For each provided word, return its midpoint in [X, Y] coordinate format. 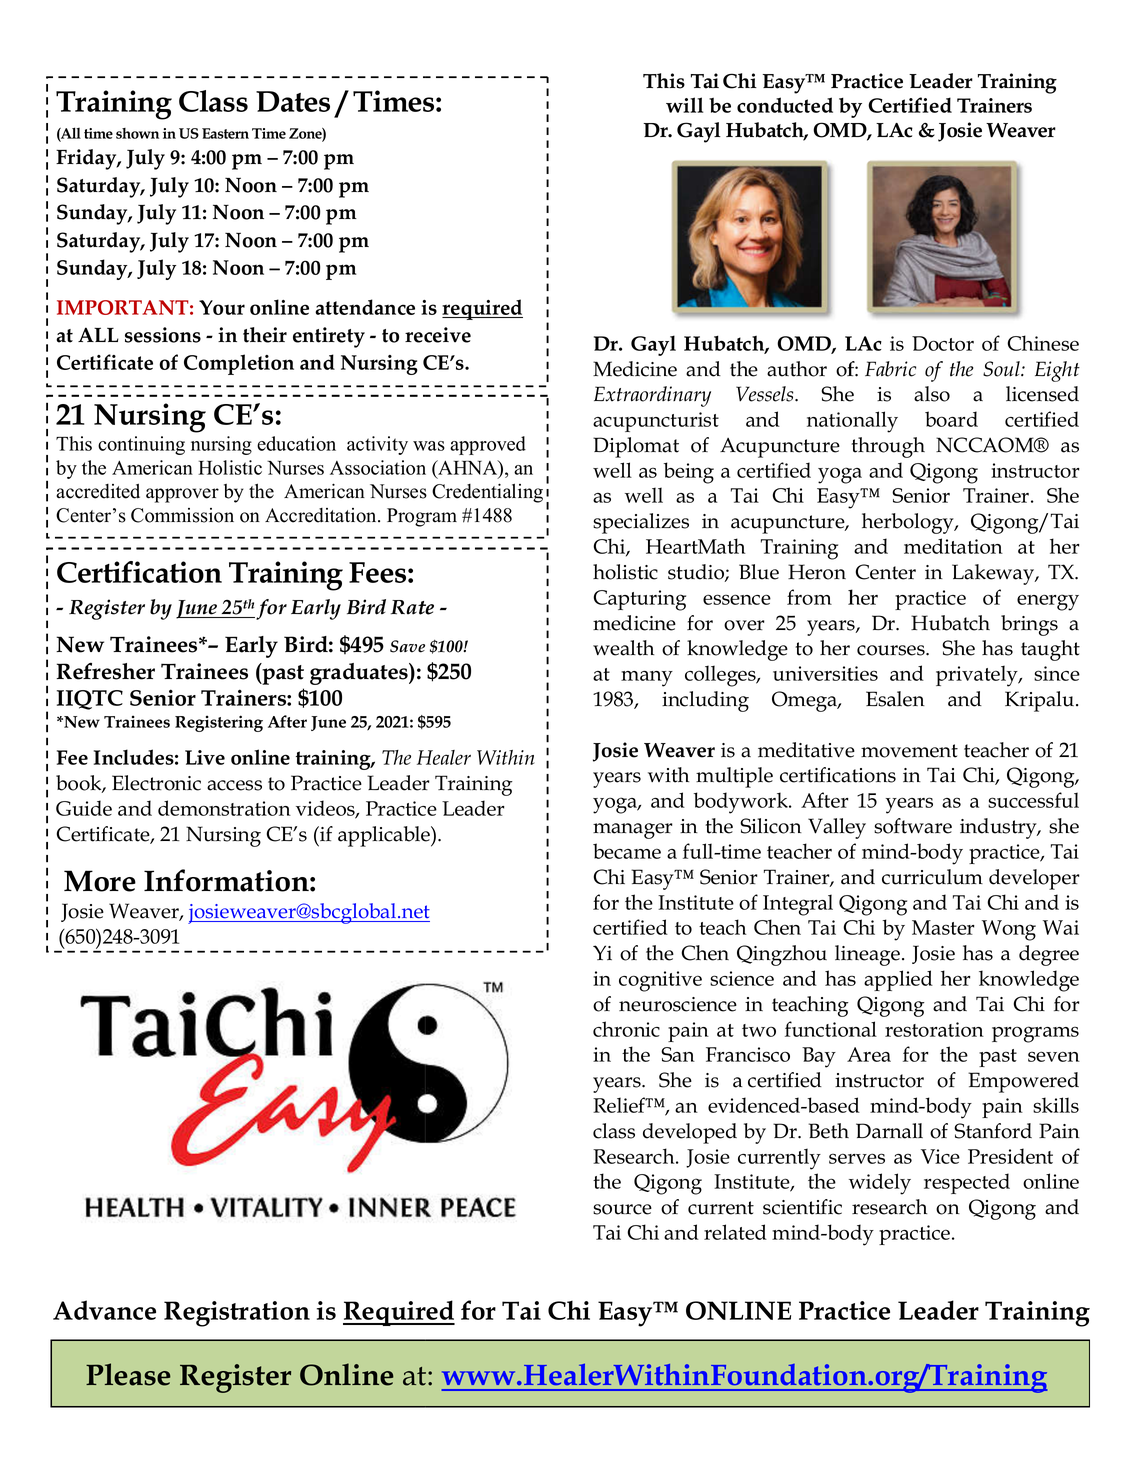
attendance [365, 307]
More [100, 881]
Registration [237, 1314]
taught [1050, 650]
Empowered [1023, 1082]
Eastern [225, 133]
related [735, 1232]
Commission [182, 515]
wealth [623, 648]
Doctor [943, 343]
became [627, 851]
